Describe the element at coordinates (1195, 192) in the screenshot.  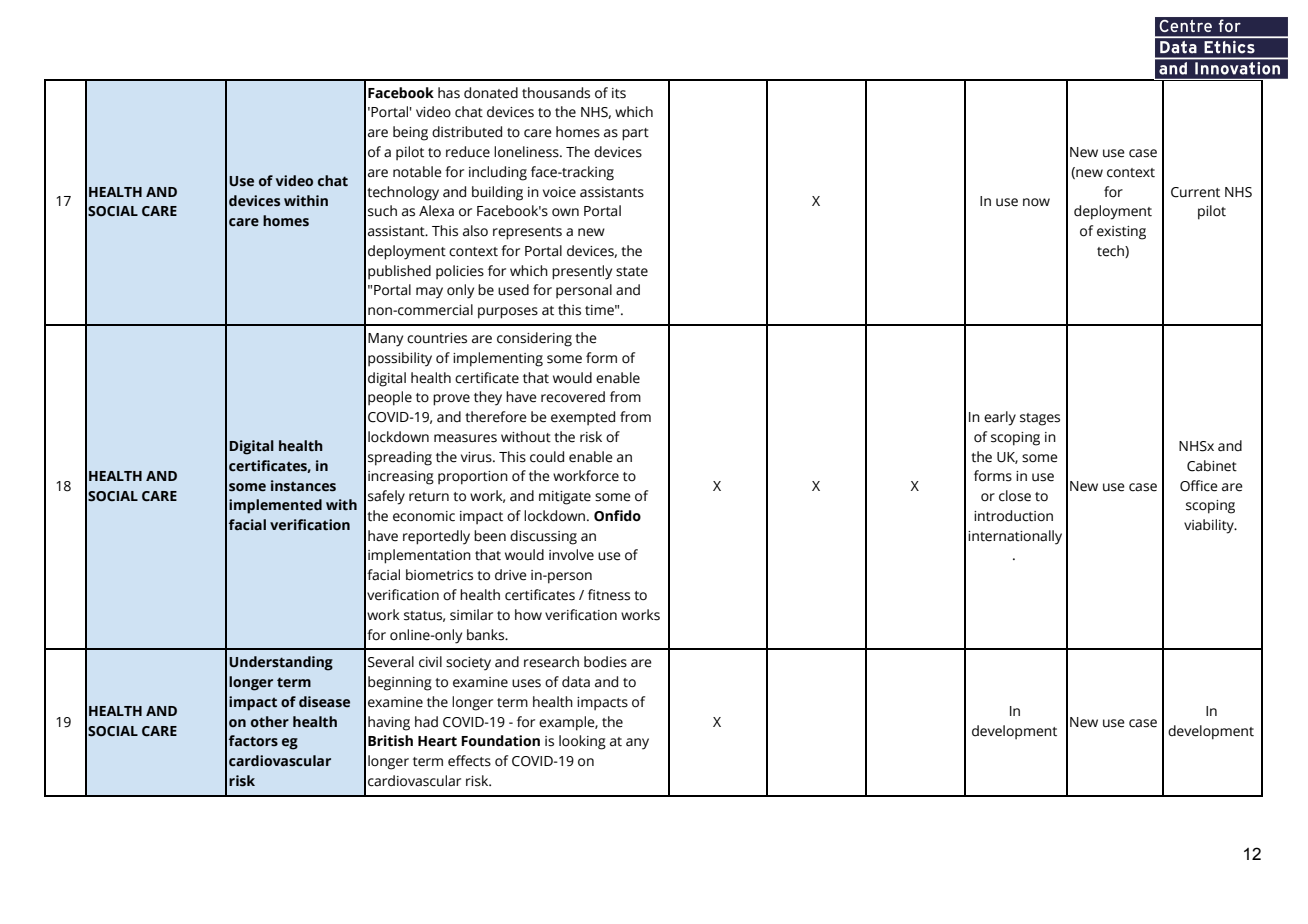
I see `Current` at that location.
